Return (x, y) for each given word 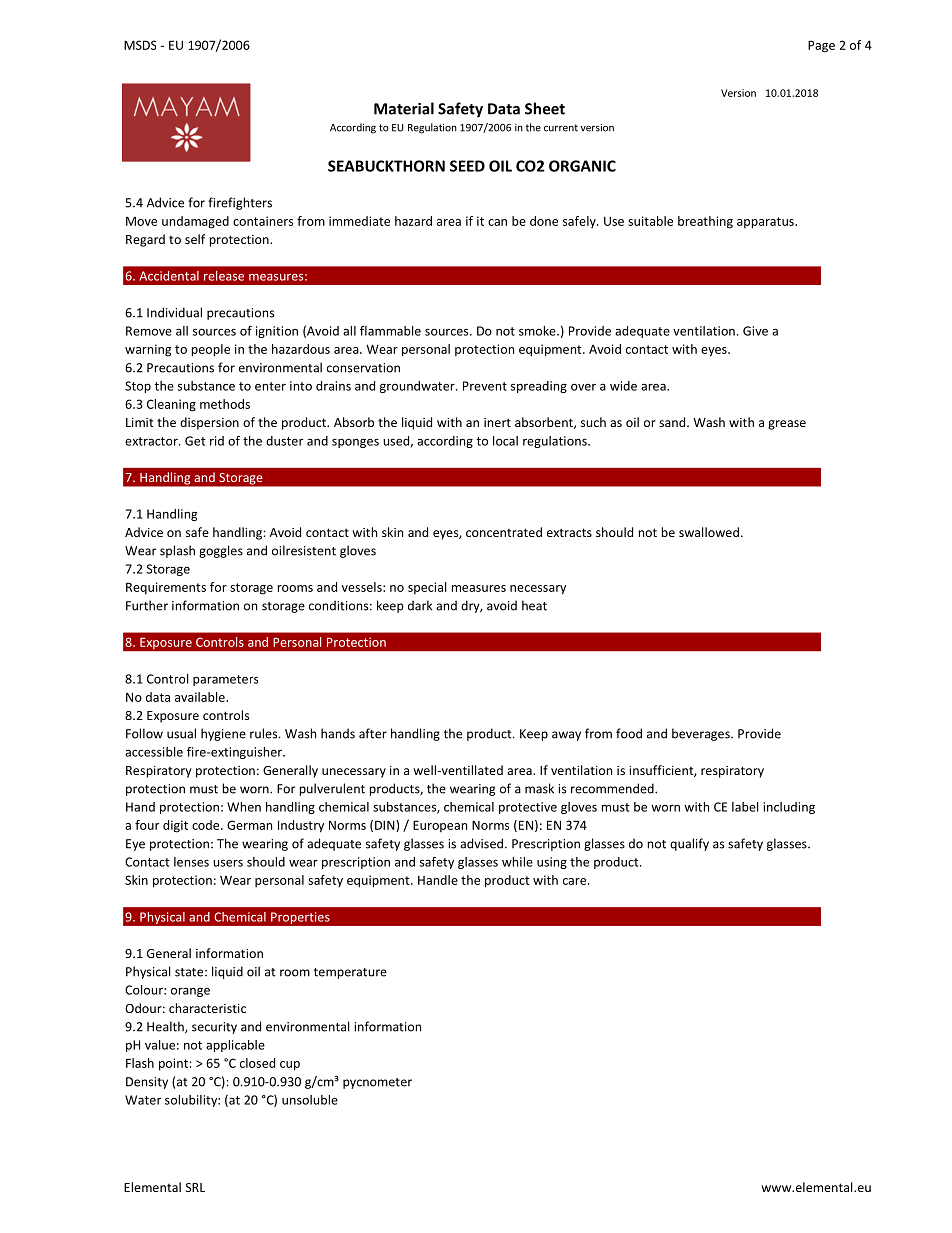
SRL (195, 1187)
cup (290, 1066)
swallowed (709, 532)
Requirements (166, 588)
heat (534, 605)
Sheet (545, 108)
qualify (689, 844)
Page (821, 46)
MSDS (140, 45)
